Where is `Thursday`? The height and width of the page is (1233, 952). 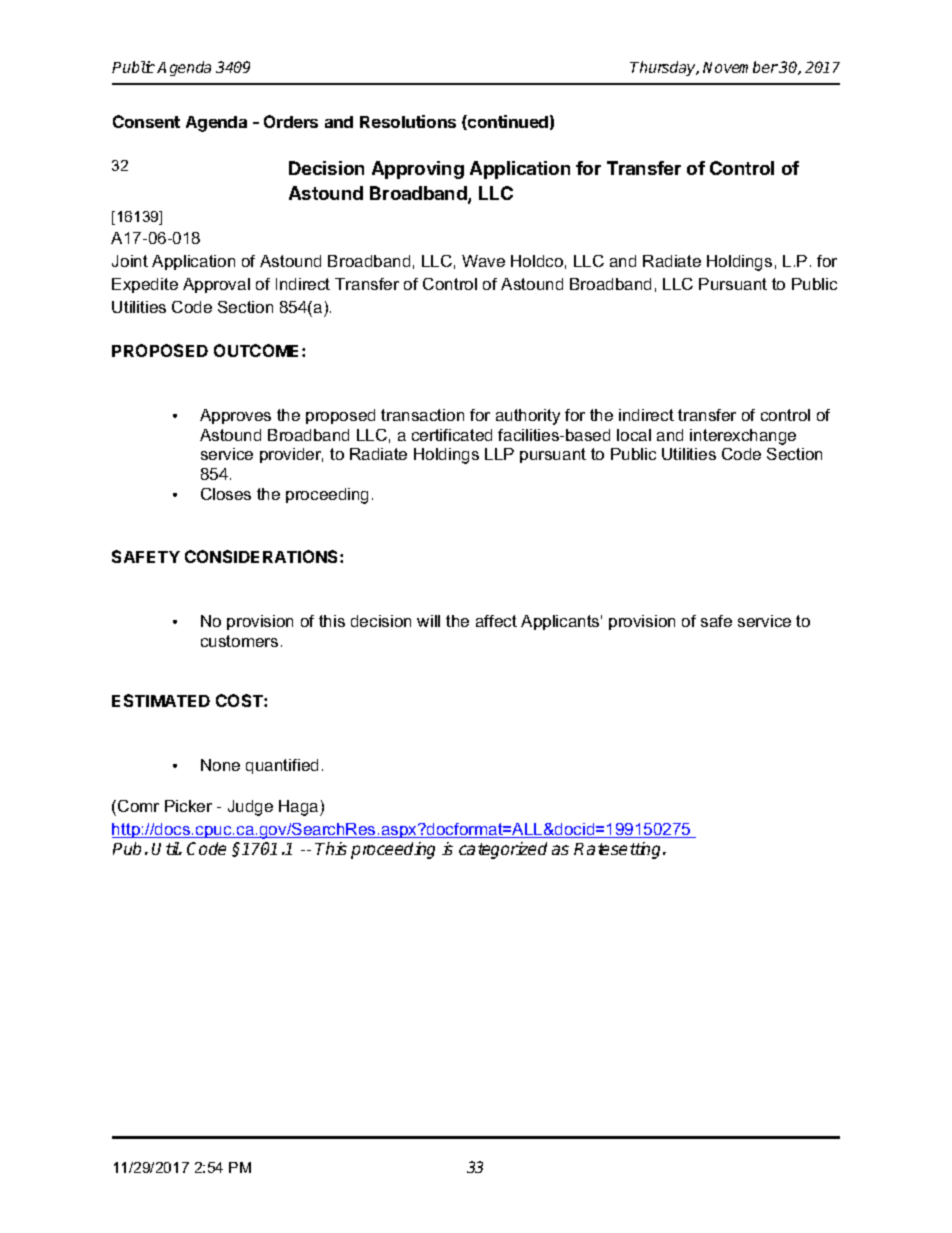
Thursday is located at coordinates (664, 68).
